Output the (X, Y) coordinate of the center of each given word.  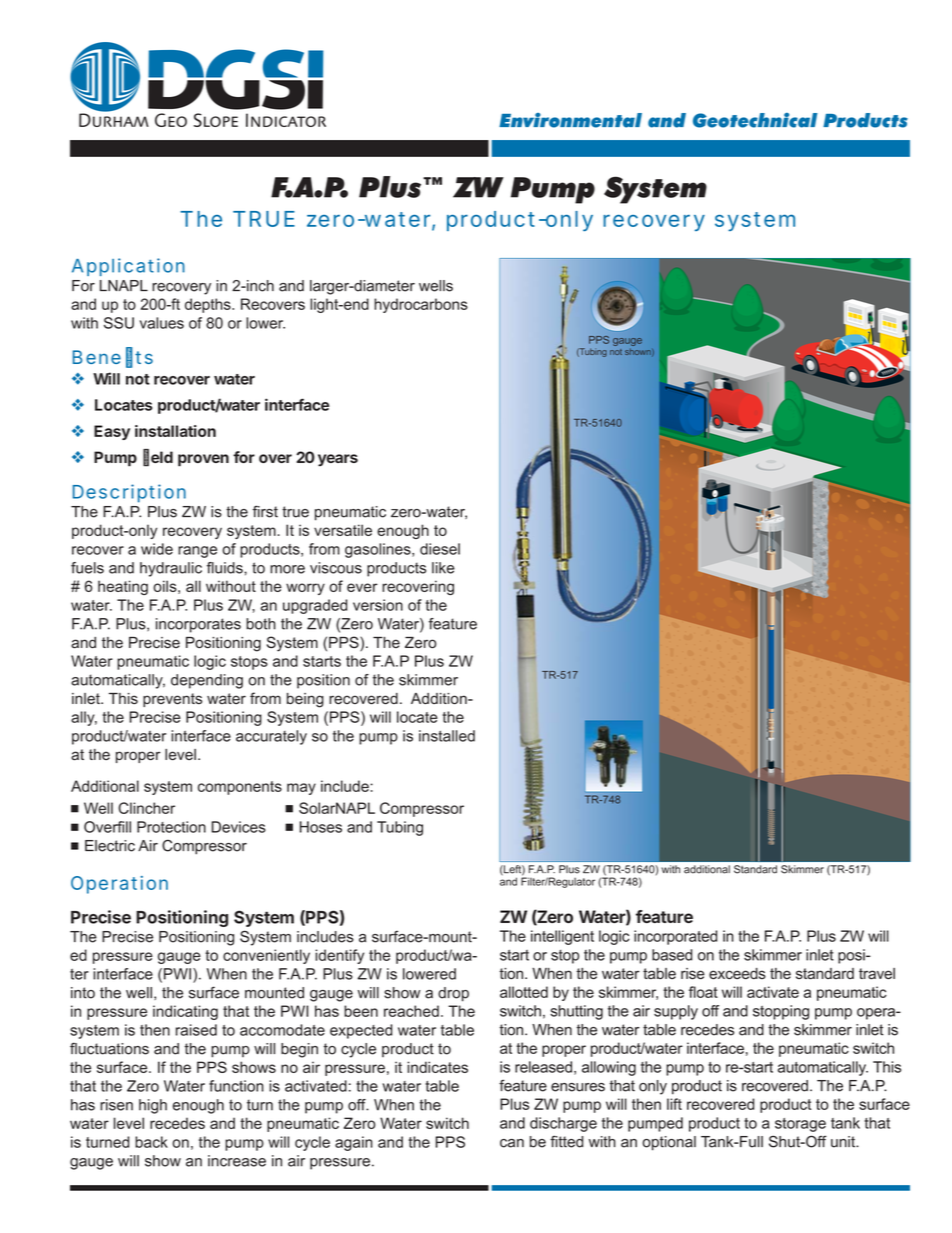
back (151, 1142)
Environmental (570, 120)
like (443, 568)
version (378, 605)
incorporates (198, 625)
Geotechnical (755, 120)
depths (209, 305)
